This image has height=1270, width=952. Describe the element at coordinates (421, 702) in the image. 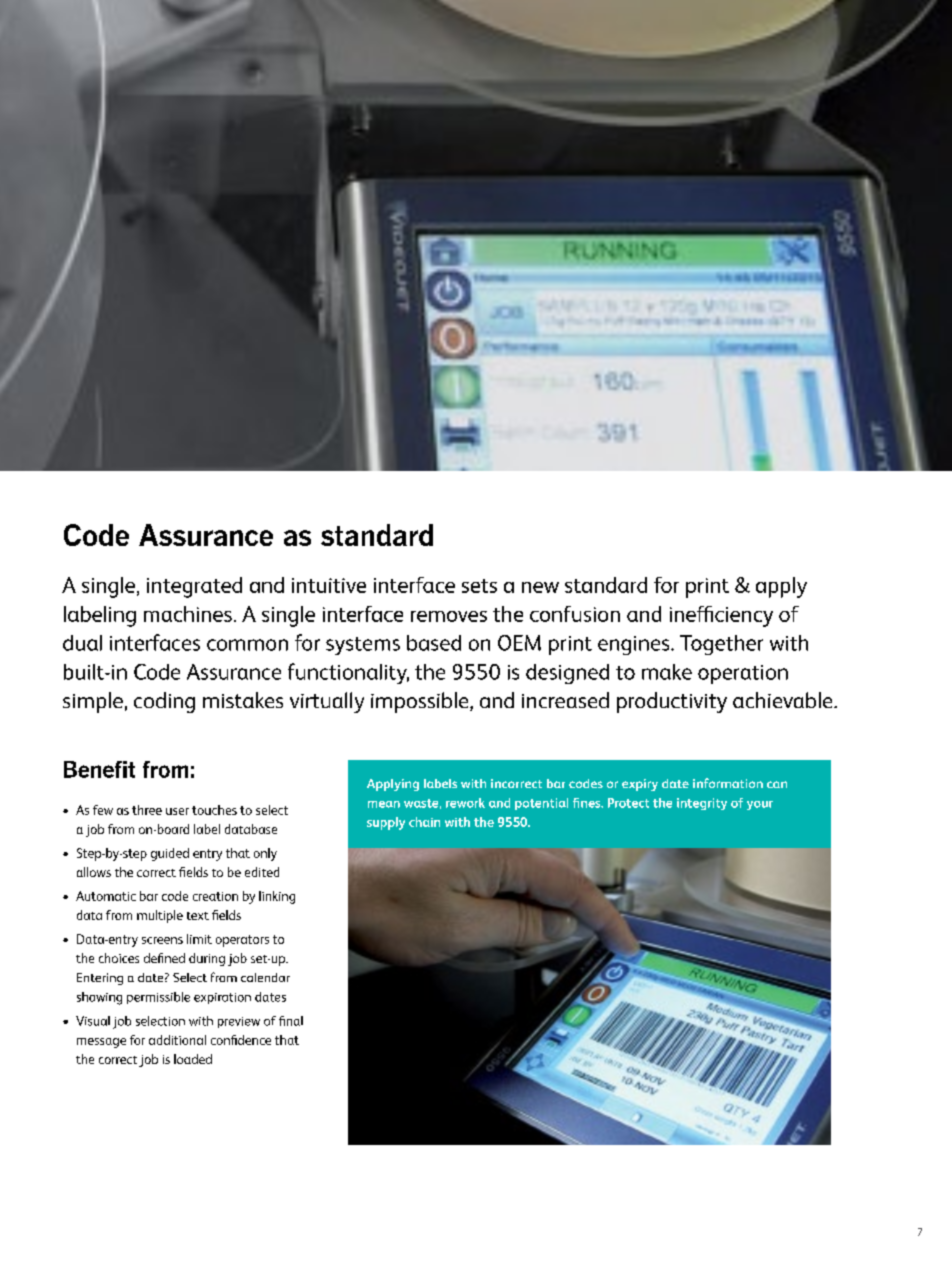

I see `impossible` at that location.
